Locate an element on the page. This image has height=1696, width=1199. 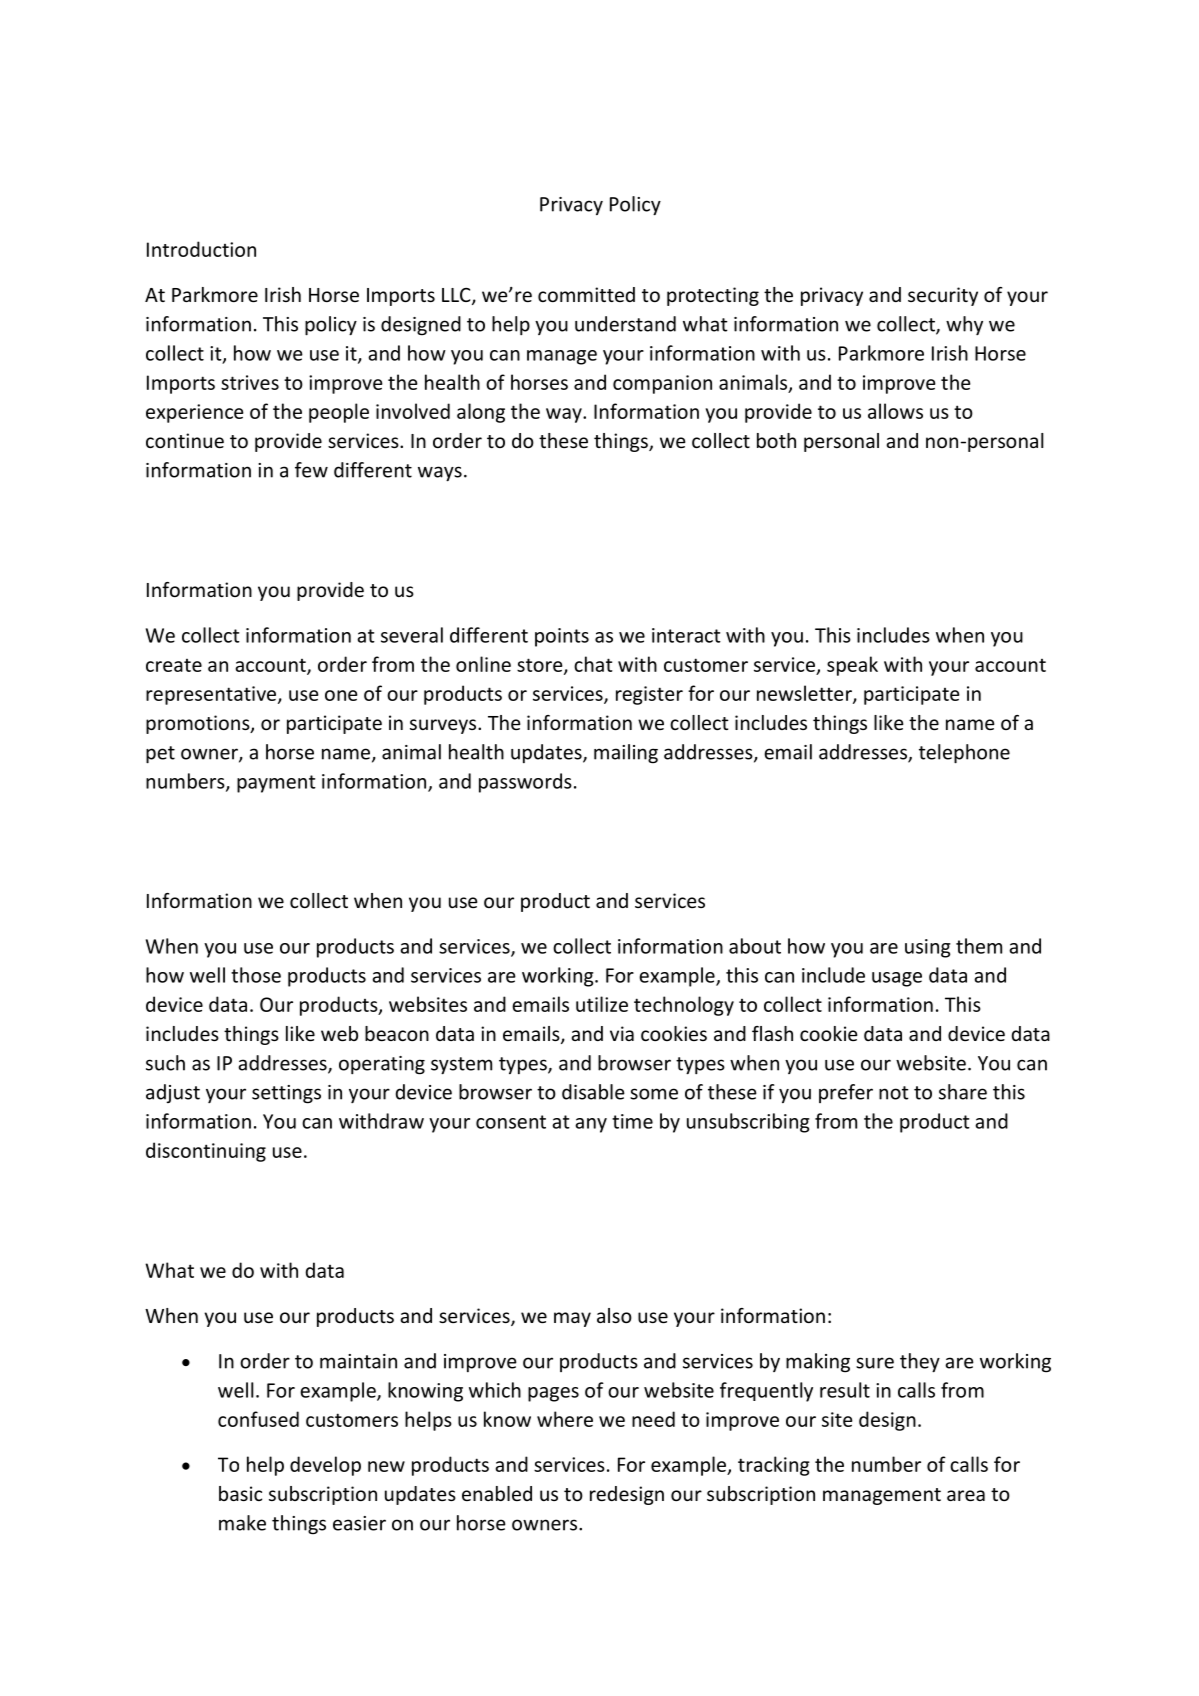
disable is located at coordinates (593, 1092).
